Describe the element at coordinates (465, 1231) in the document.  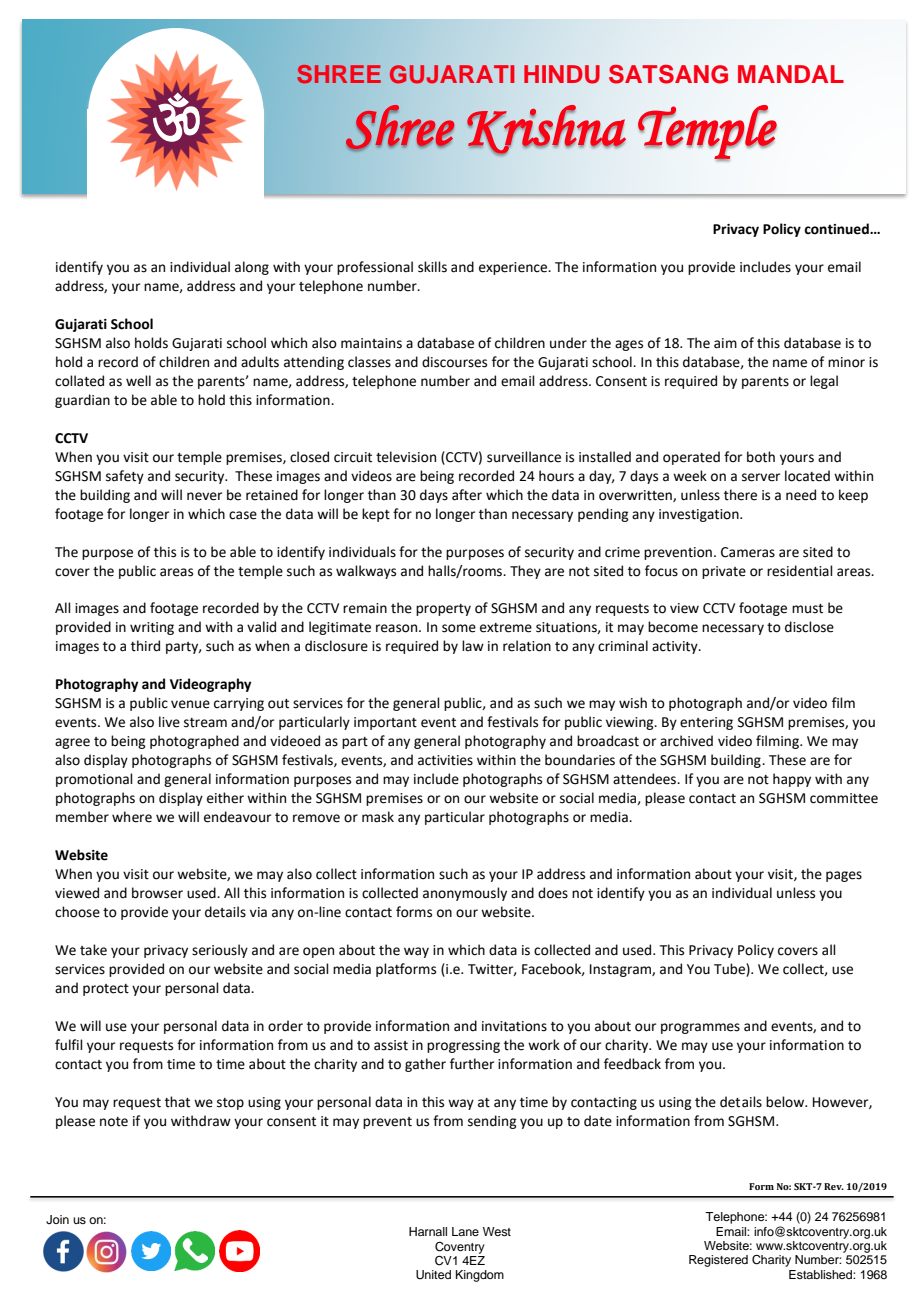
I see `Lane` at that location.
